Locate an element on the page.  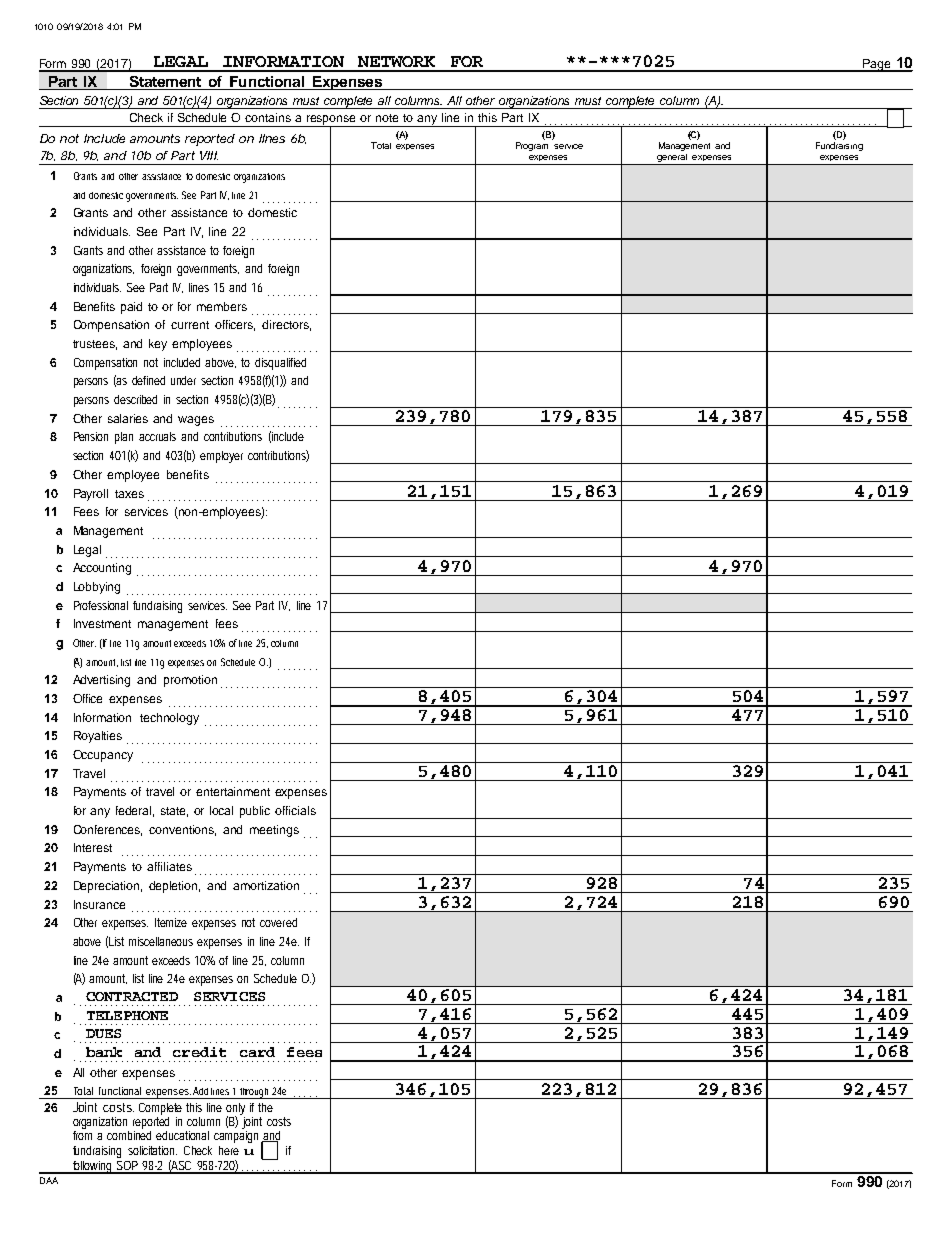
wages is located at coordinates (196, 421).
